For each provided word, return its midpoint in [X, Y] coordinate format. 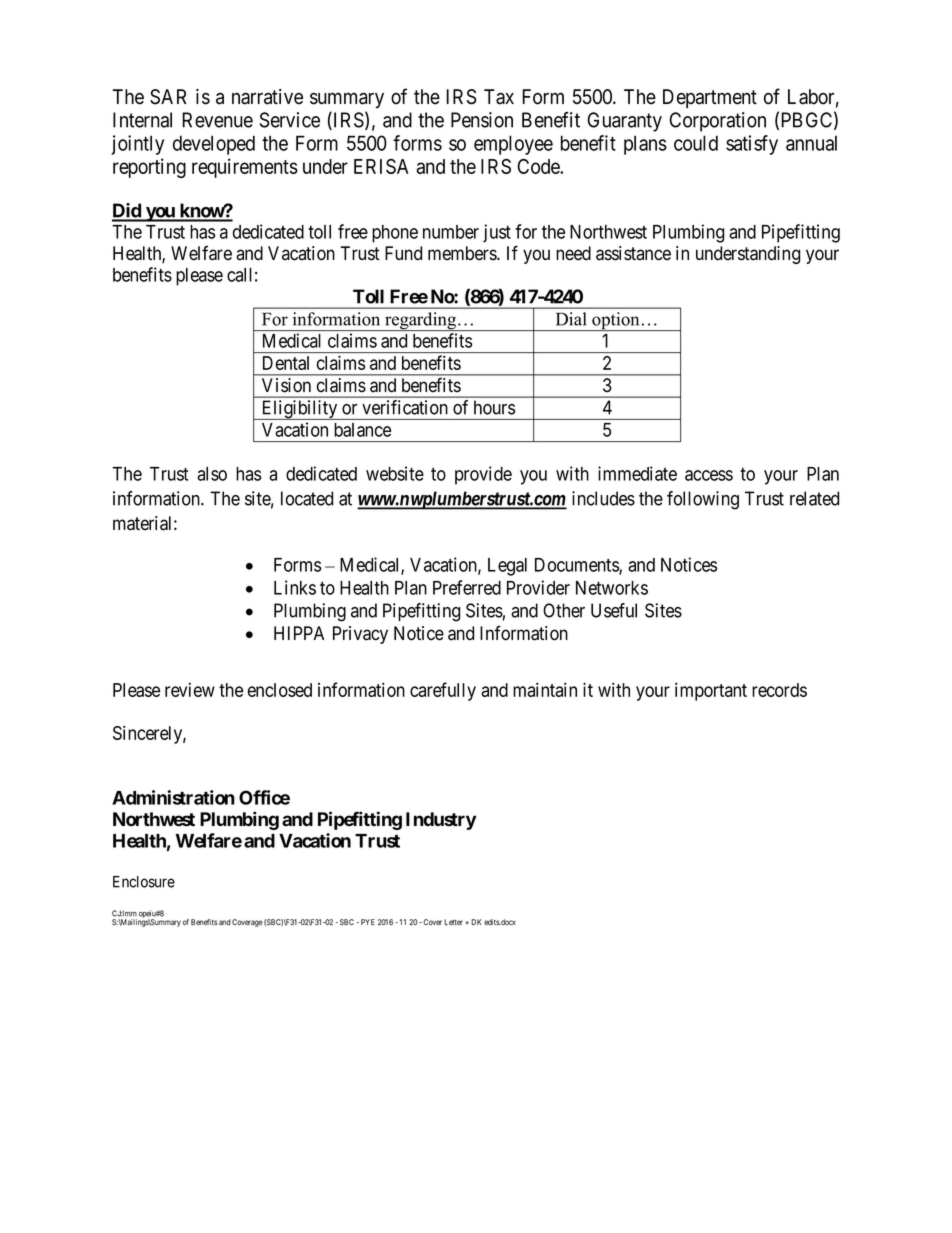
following [703, 500]
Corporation [718, 122]
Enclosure [144, 882]
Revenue [217, 120]
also [212, 474]
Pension [482, 120]
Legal [507, 567]
